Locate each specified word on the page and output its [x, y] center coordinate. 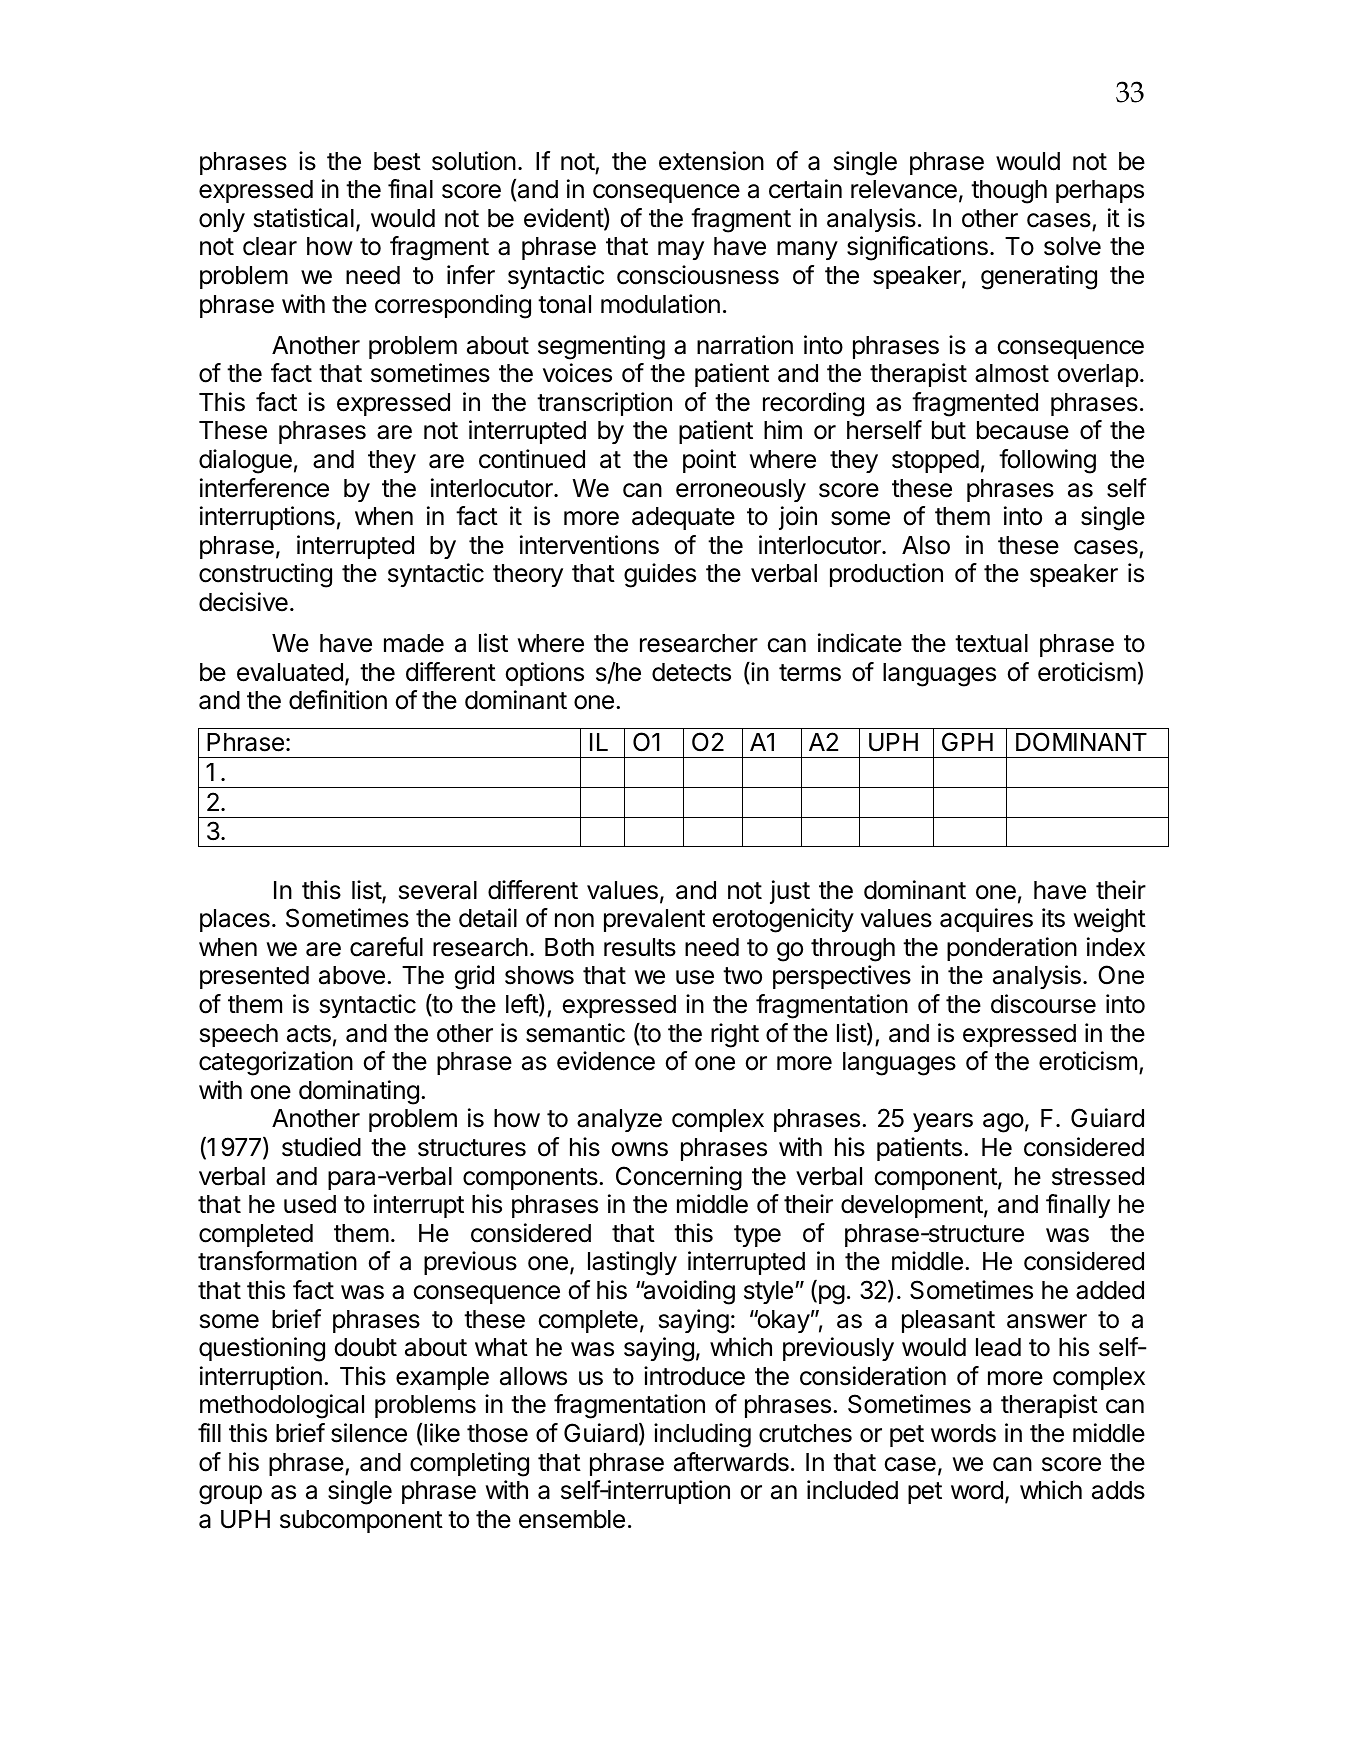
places [235, 920]
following [1047, 461]
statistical [304, 218]
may [681, 250]
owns [640, 1149]
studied [321, 1147]
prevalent [654, 920]
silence [369, 1433]
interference [264, 488]
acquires [986, 920]
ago [1003, 1123]
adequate [683, 518]
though [1009, 192]
